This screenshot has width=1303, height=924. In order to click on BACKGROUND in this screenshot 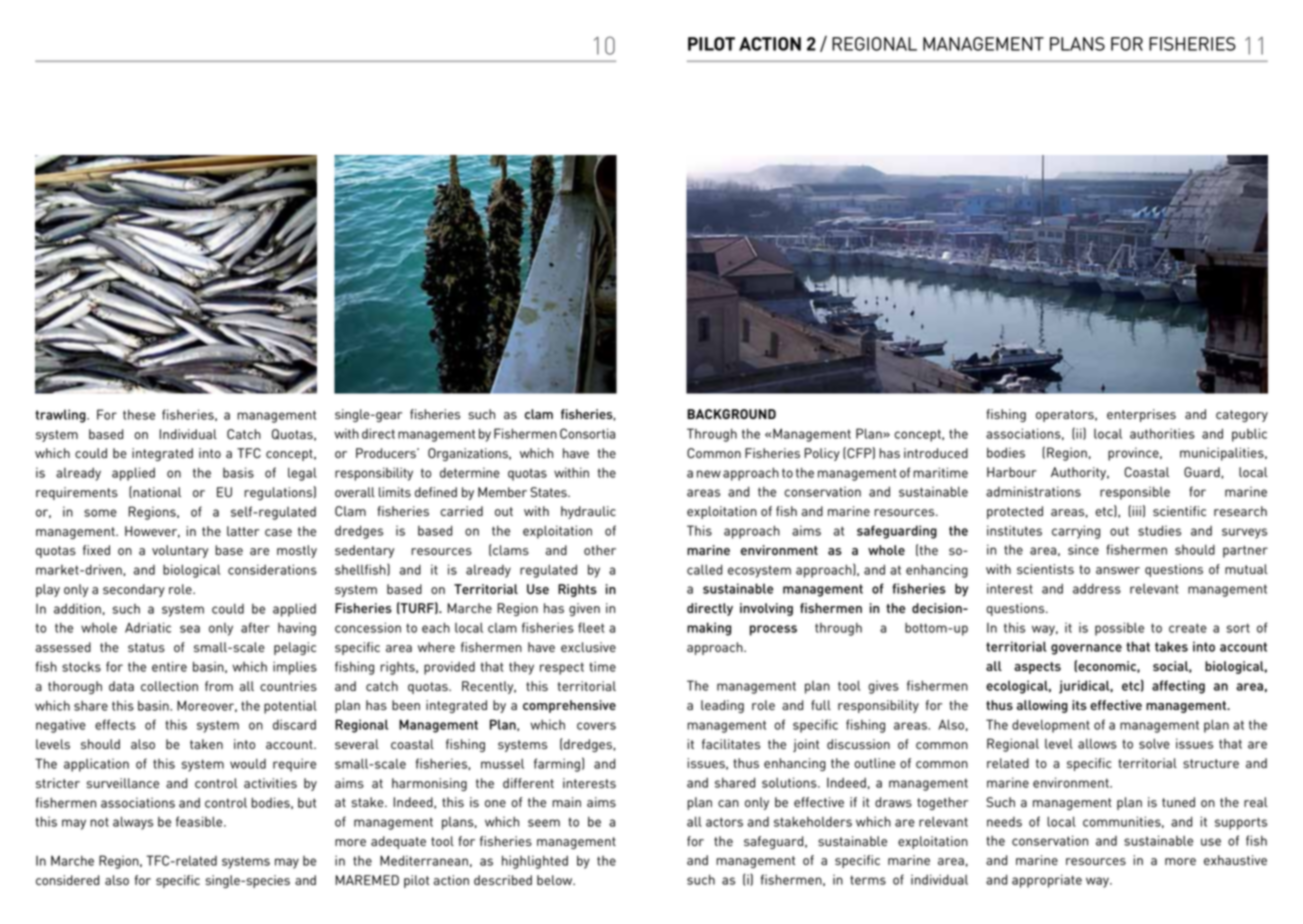, I will do `click(731, 414)`.
